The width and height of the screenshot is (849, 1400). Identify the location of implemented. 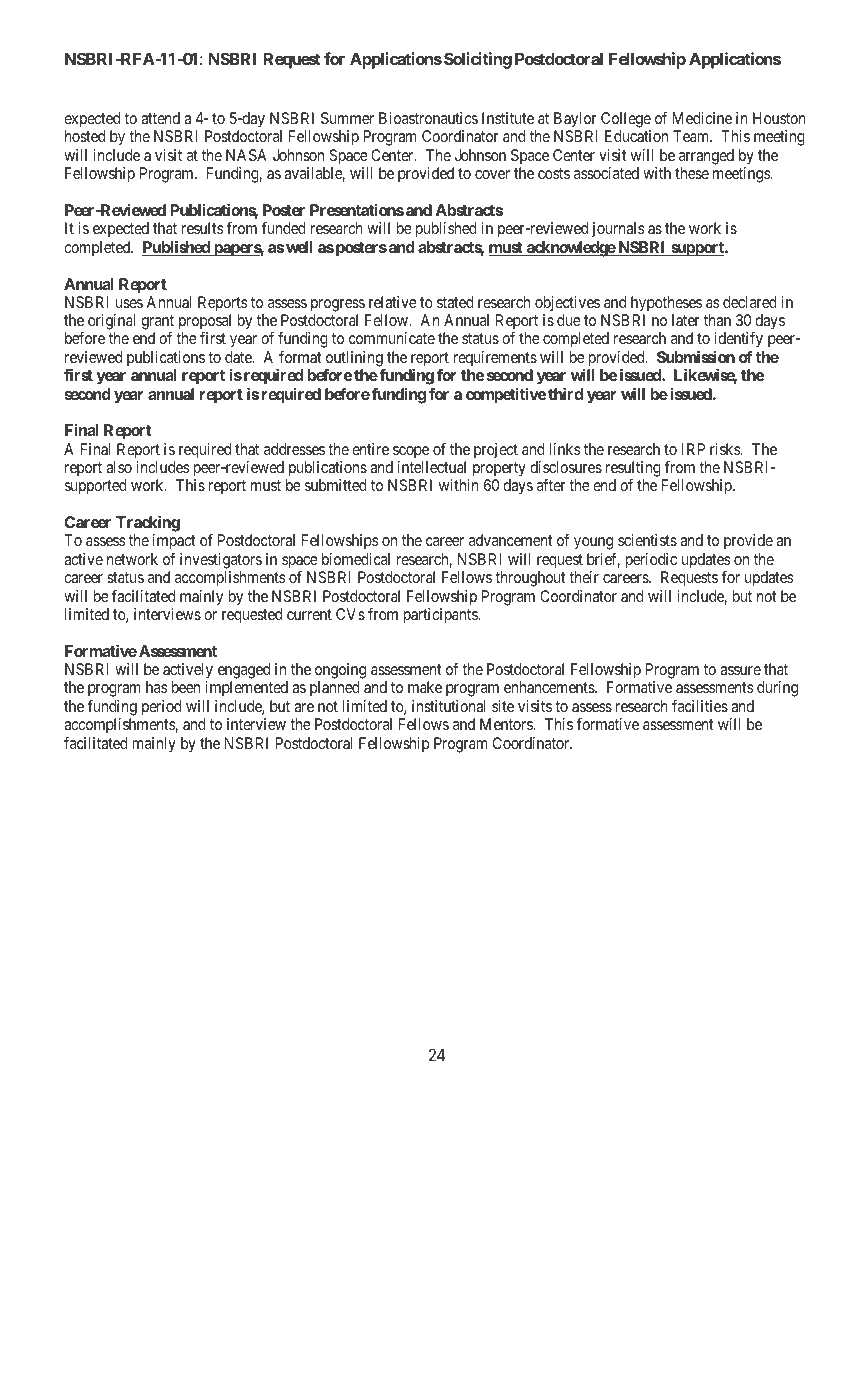
(246, 689).
